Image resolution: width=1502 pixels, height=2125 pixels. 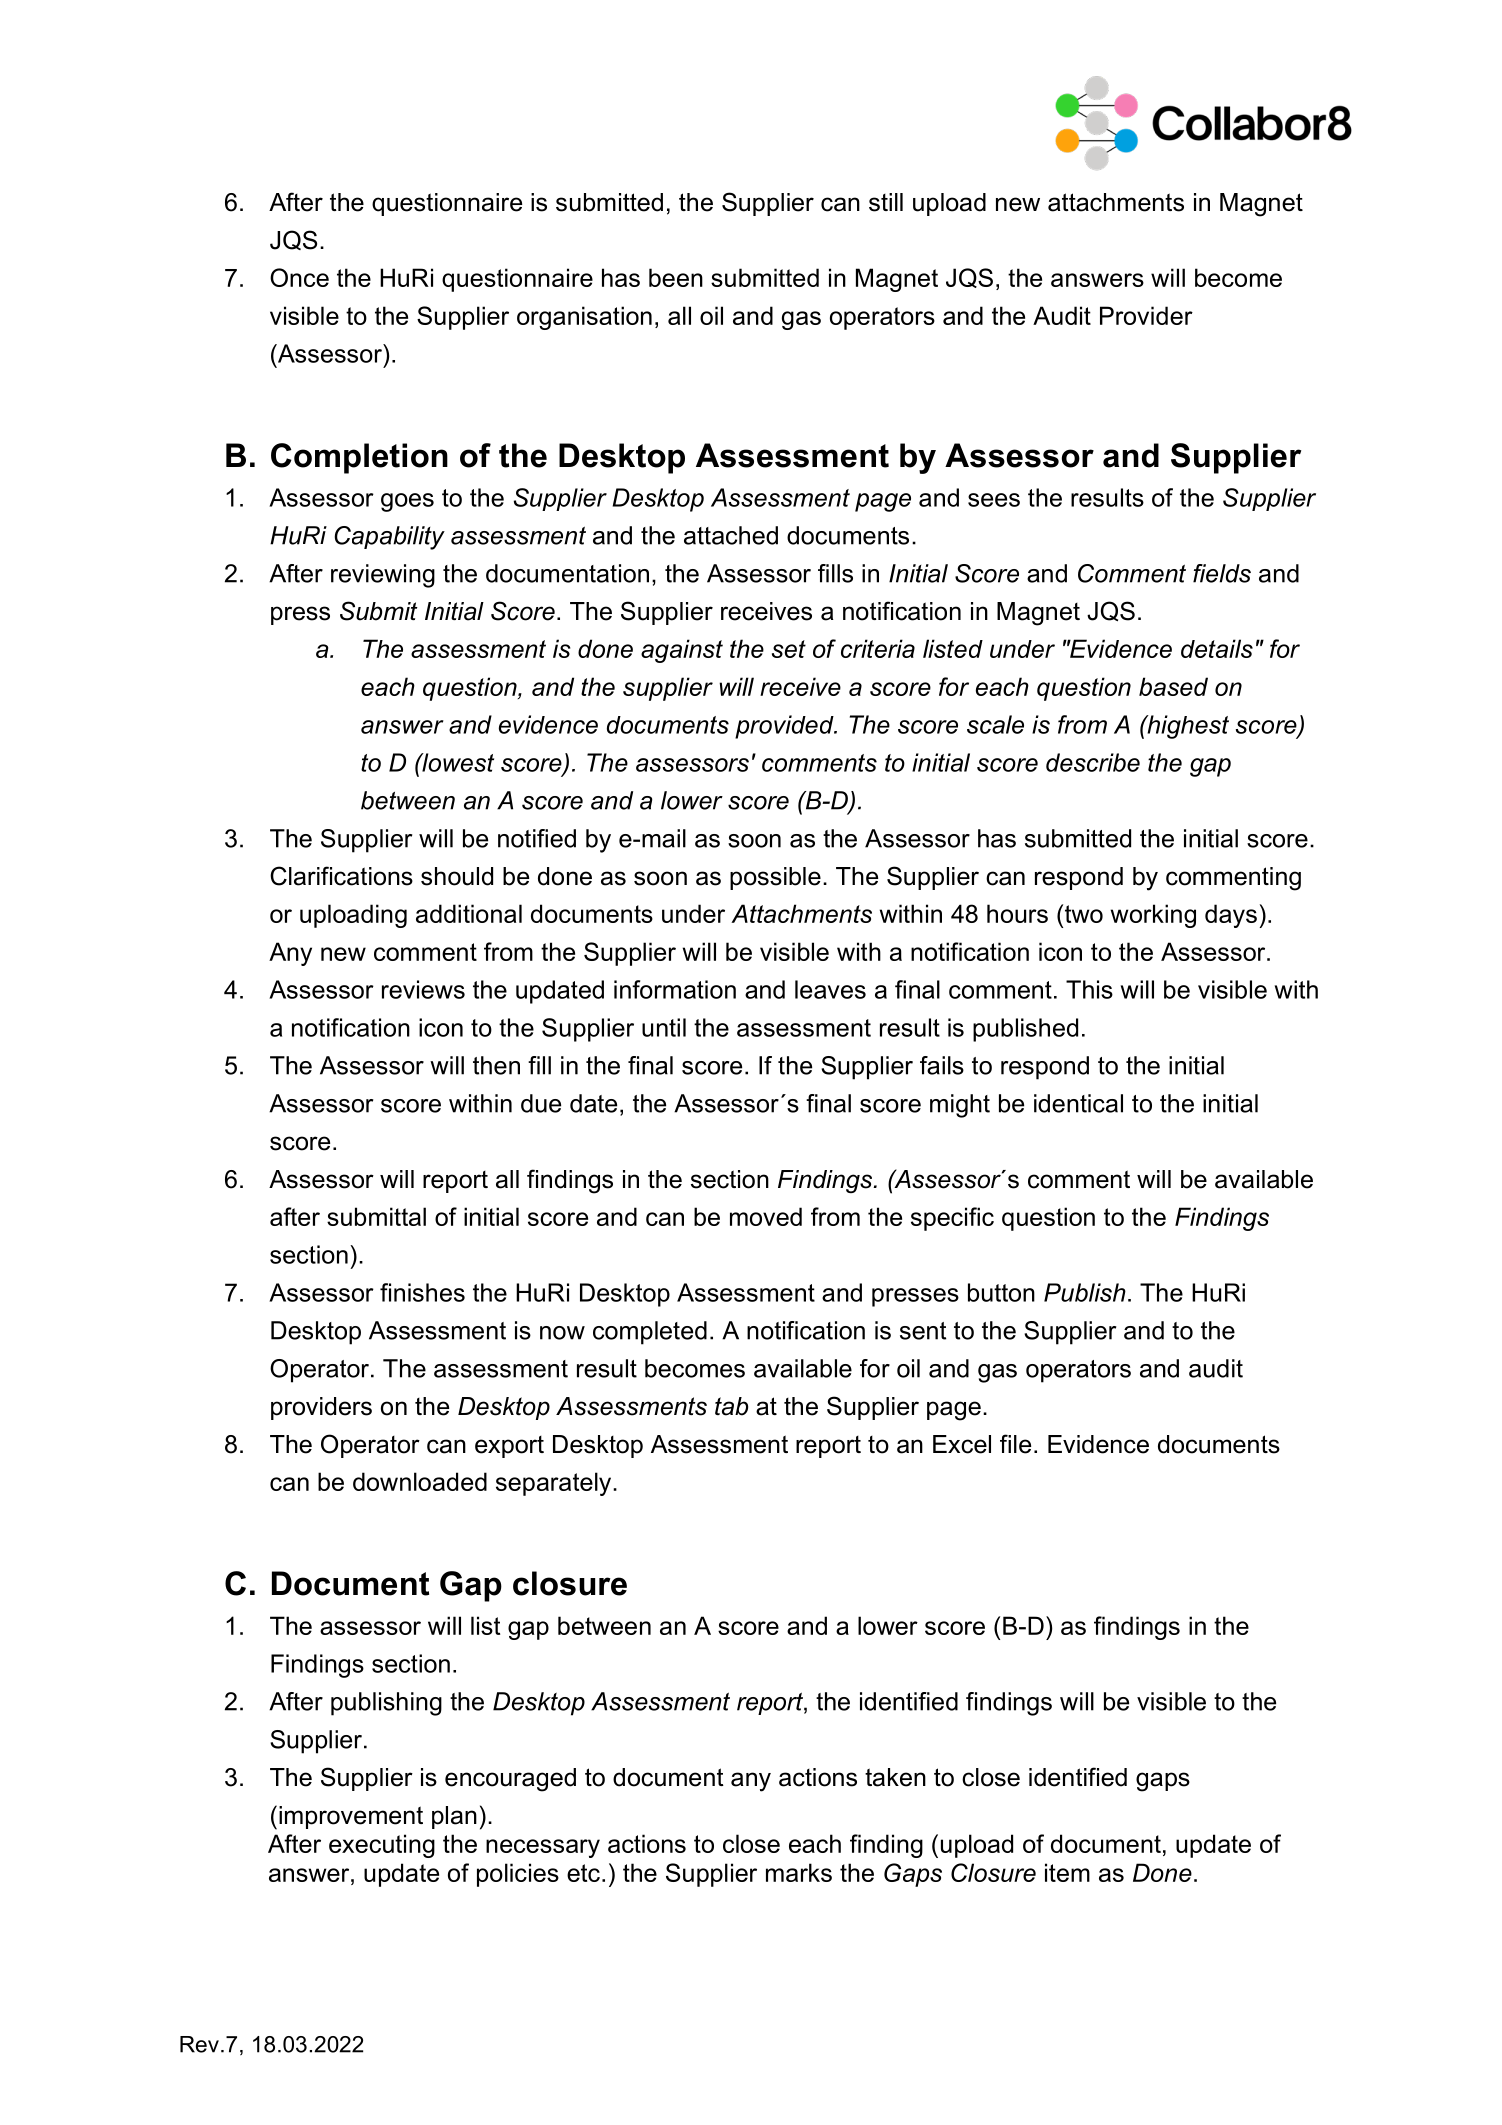 I want to click on Once, so click(x=299, y=277).
